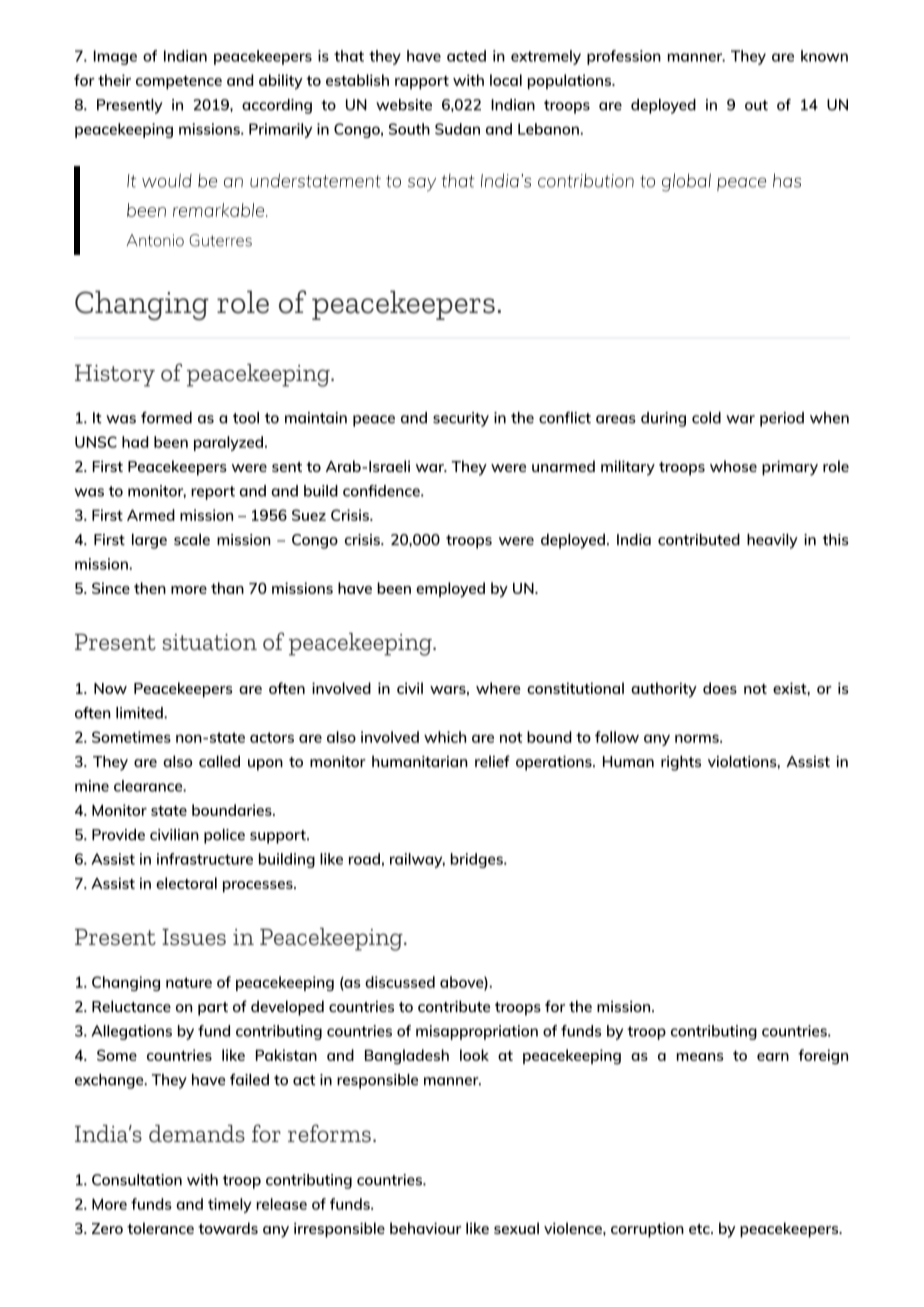 The height and width of the screenshot is (1307, 924). I want to click on known, so click(824, 56).
